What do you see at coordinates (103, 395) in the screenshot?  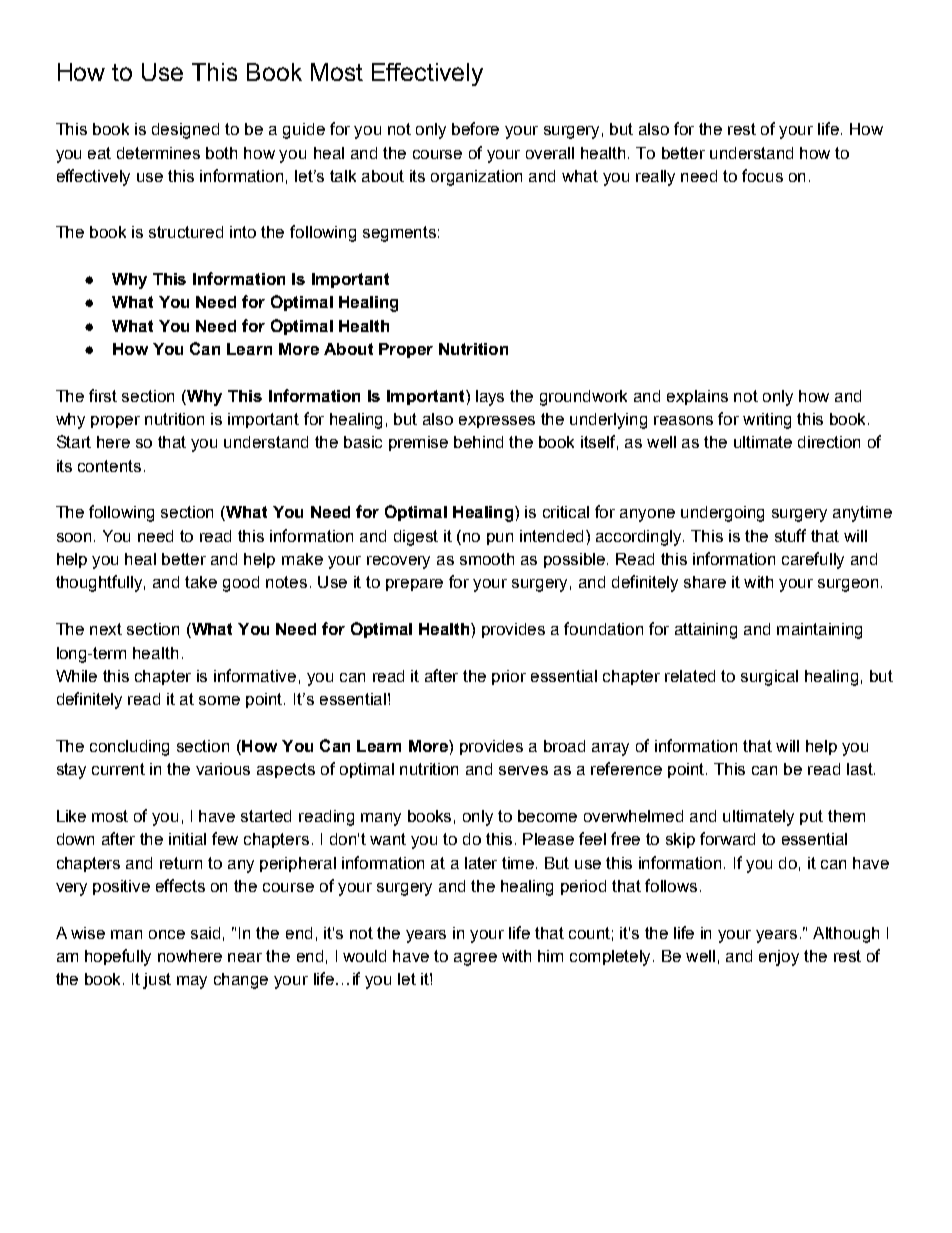 I see `first` at bounding box center [103, 395].
